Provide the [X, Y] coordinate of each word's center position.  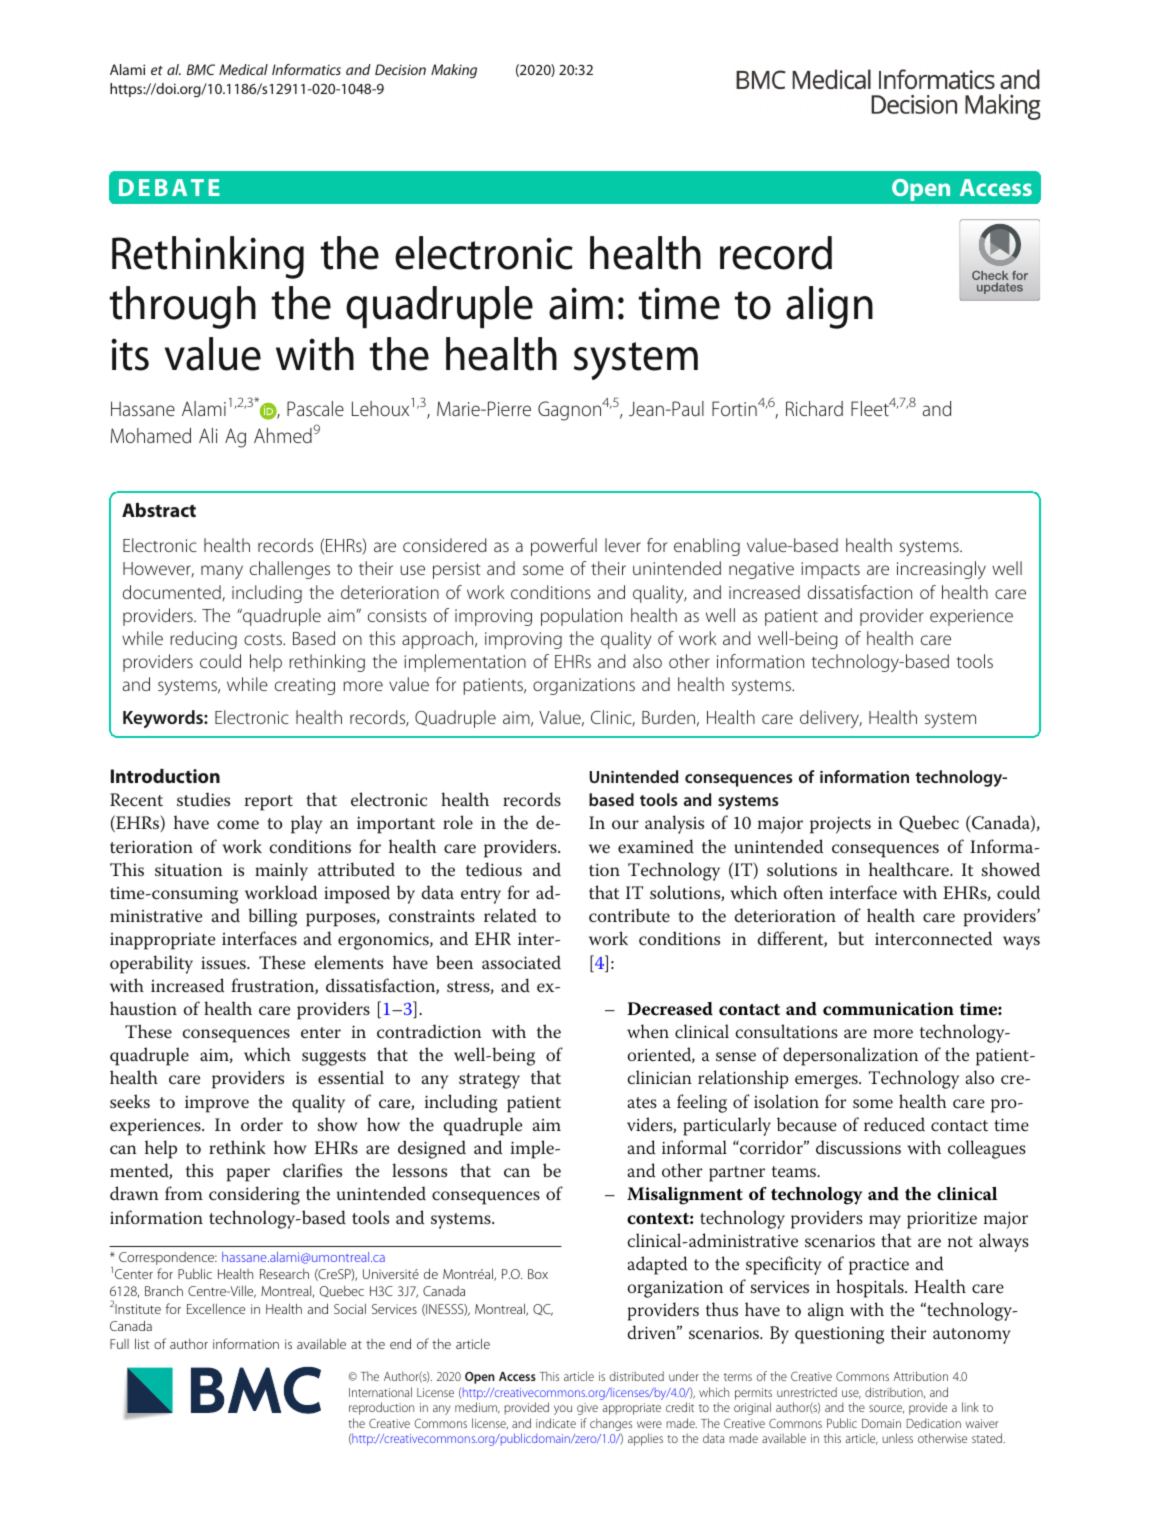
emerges [827, 1082]
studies [203, 799]
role [458, 822]
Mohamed [151, 435]
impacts [830, 570]
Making [454, 71]
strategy [489, 1081]
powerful [564, 547]
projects [840, 825]
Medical [243, 69]
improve [217, 1104]
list [142, 1343]
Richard [814, 408]
